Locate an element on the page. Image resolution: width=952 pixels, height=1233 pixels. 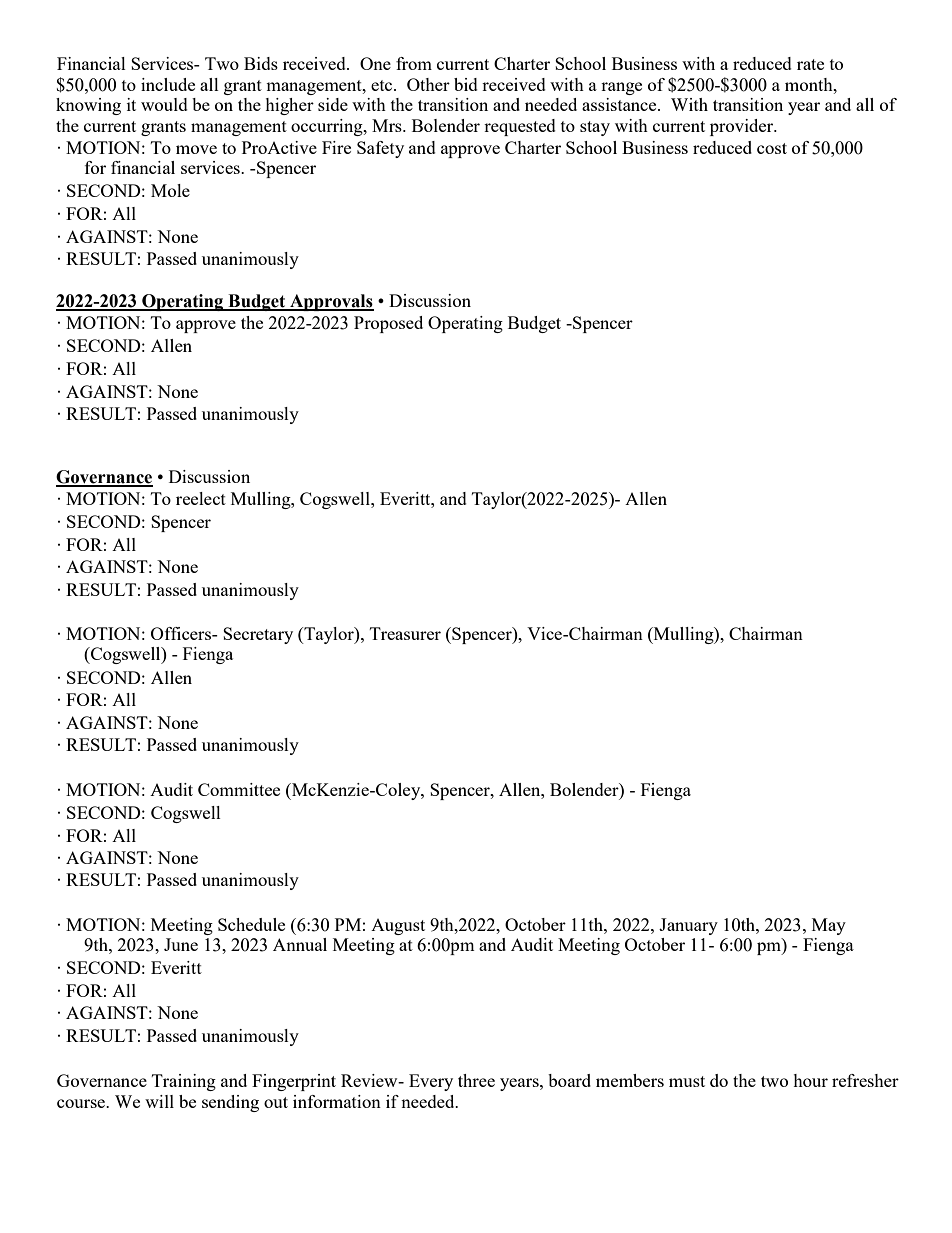
three is located at coordinates (476, 1080).
